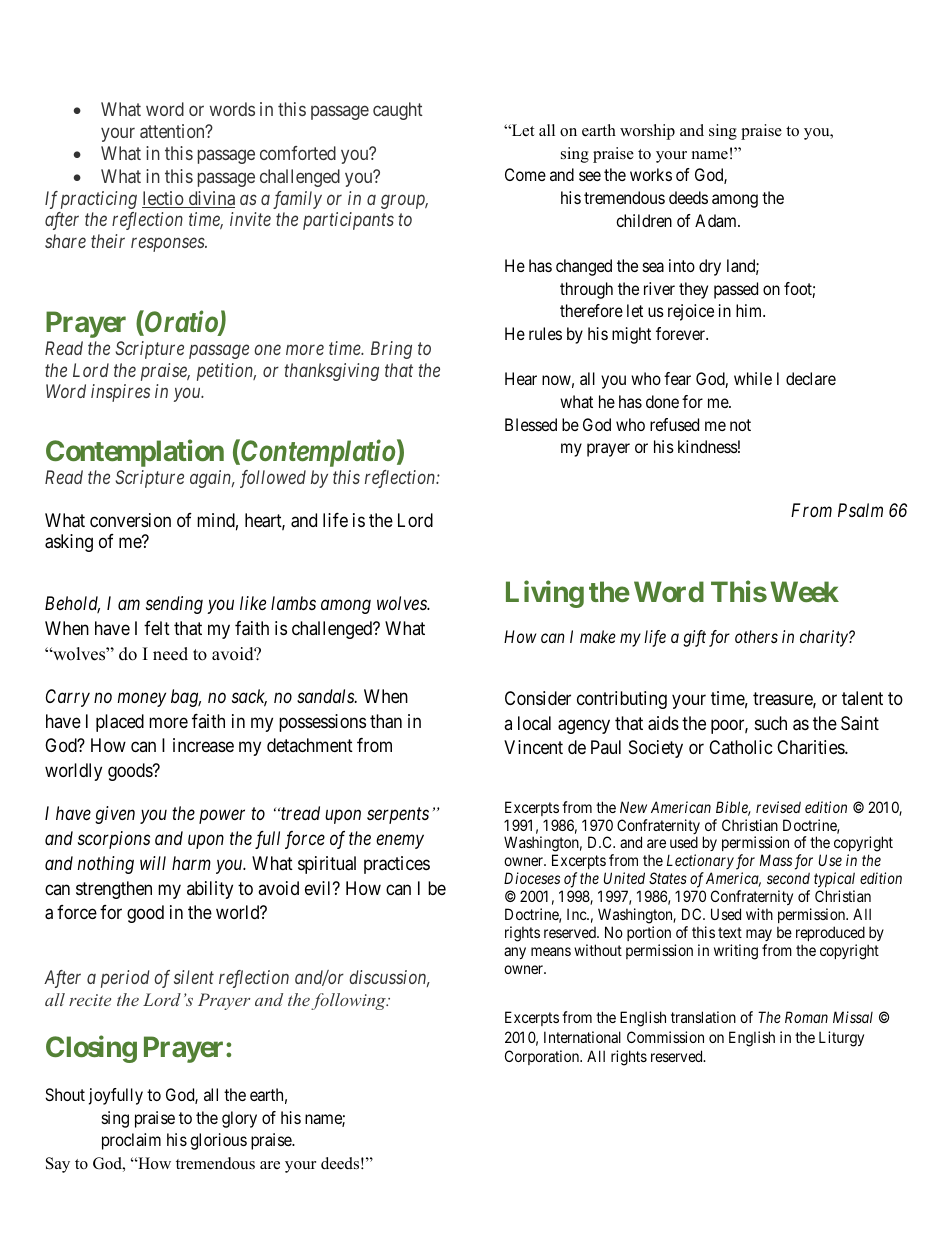 This screenshot has height=1233, width=952. What do you see at coordinates (157, 628) in the screenshot?
I see `felt` at bounding box center [157, 628].
